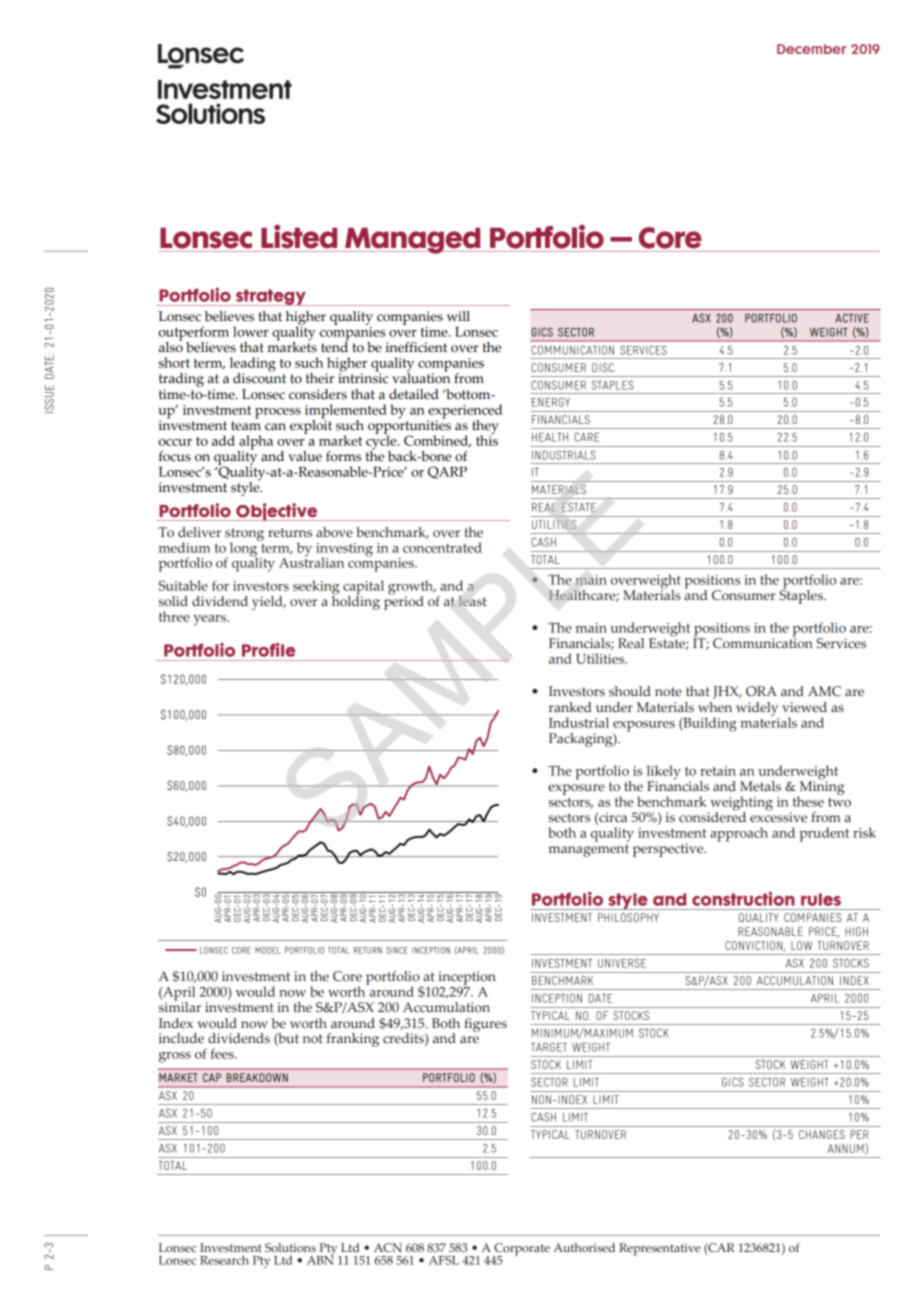 The width and height of the screenshot is (924, 1308). I want to click on construction, so click(743, 899).
